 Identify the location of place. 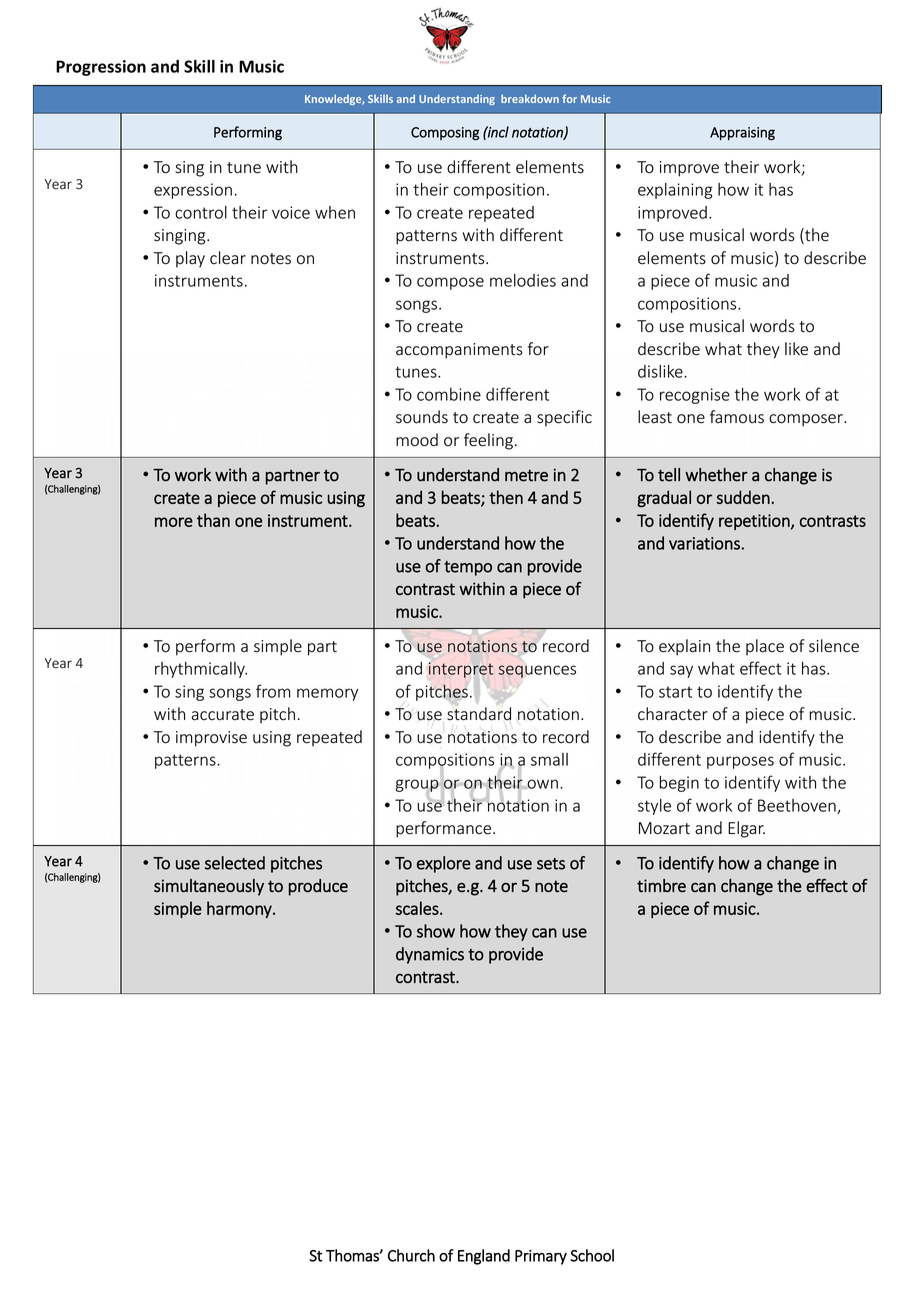
(765, 647).
